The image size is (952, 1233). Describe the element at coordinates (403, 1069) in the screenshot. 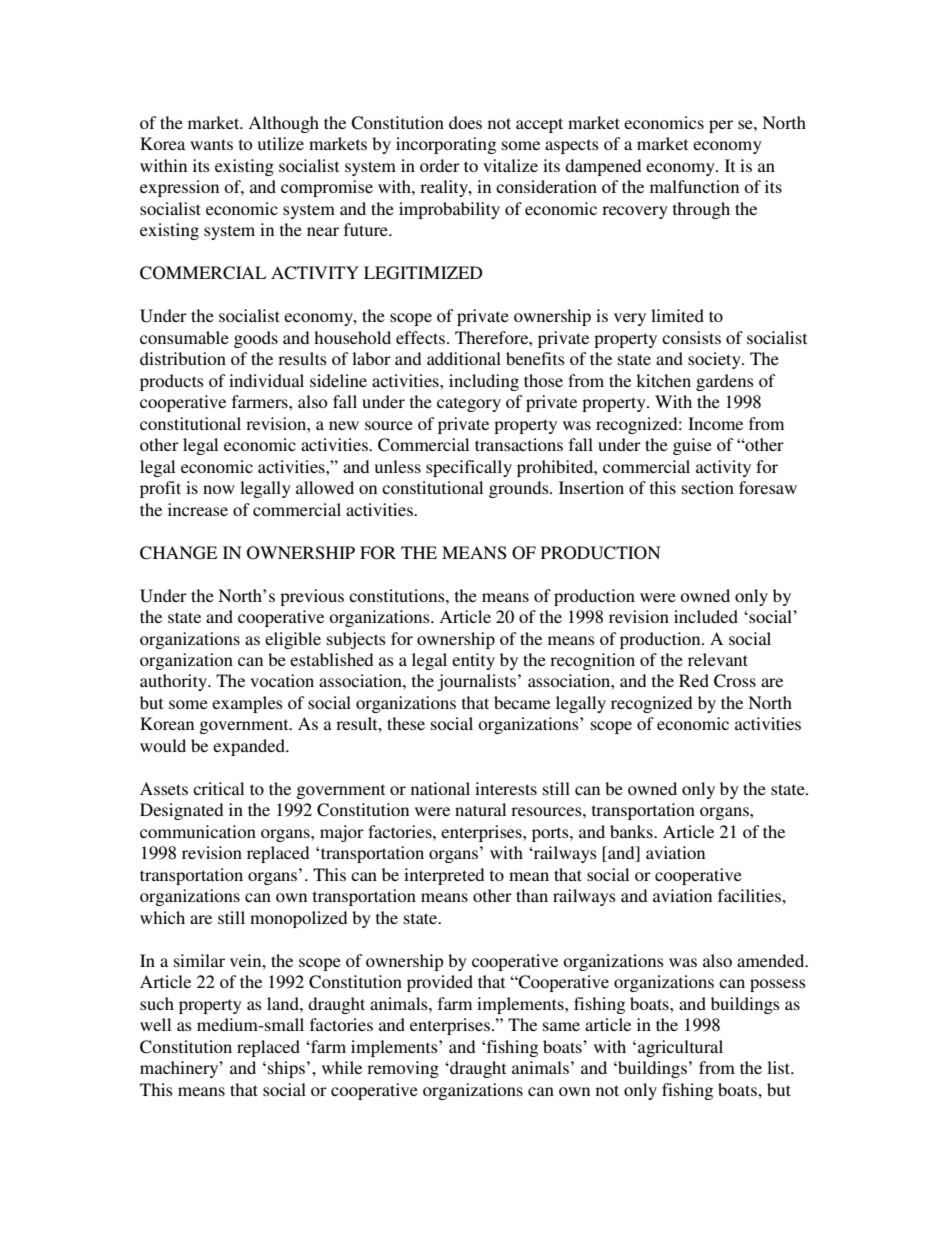

I see `removing` at that location.
